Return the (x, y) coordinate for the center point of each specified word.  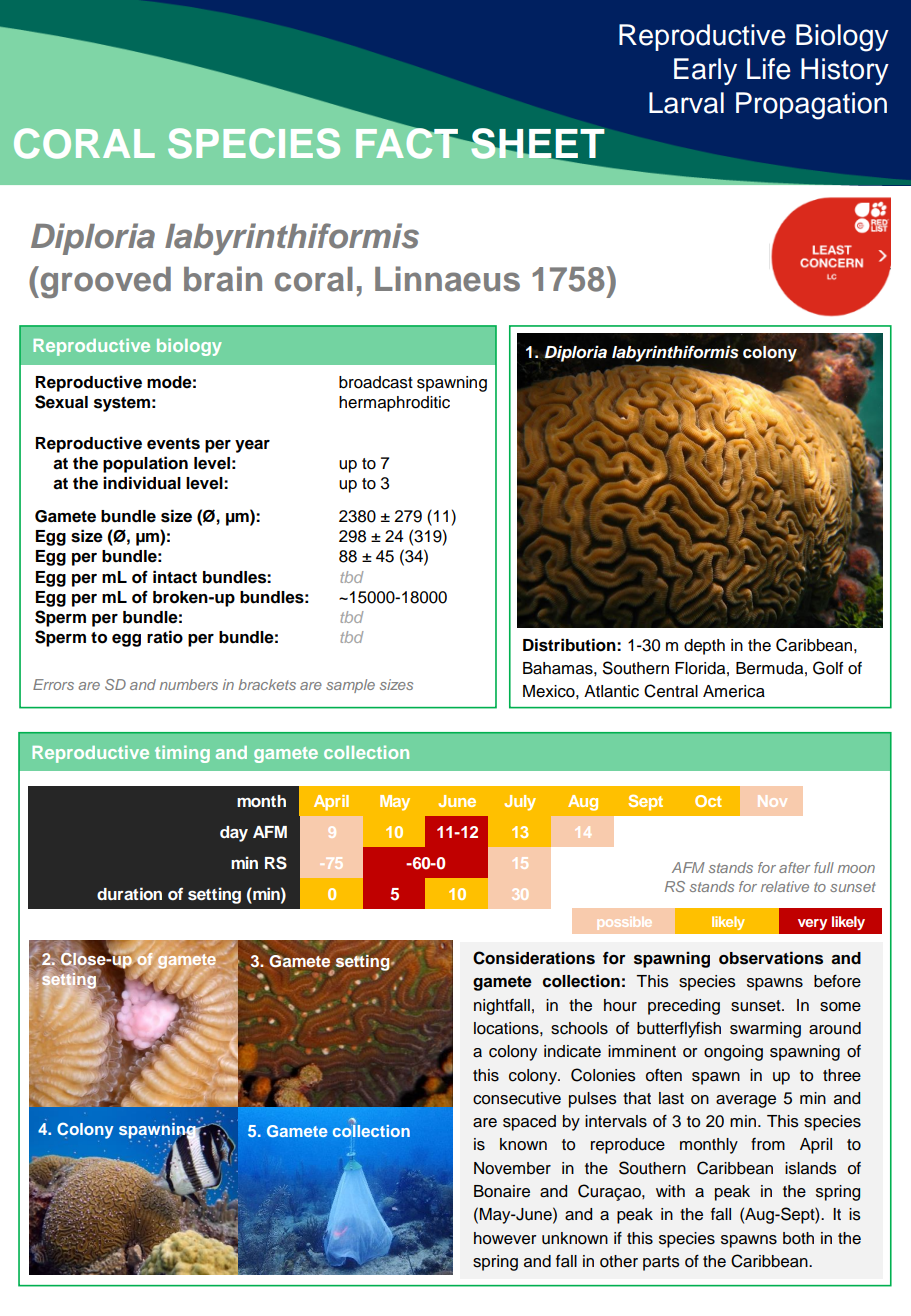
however (505, 1238)
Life (769, 69)
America (734, 691)
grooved (104, 282)
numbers (189, 684)
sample (350, 686)
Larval (686, 103)
